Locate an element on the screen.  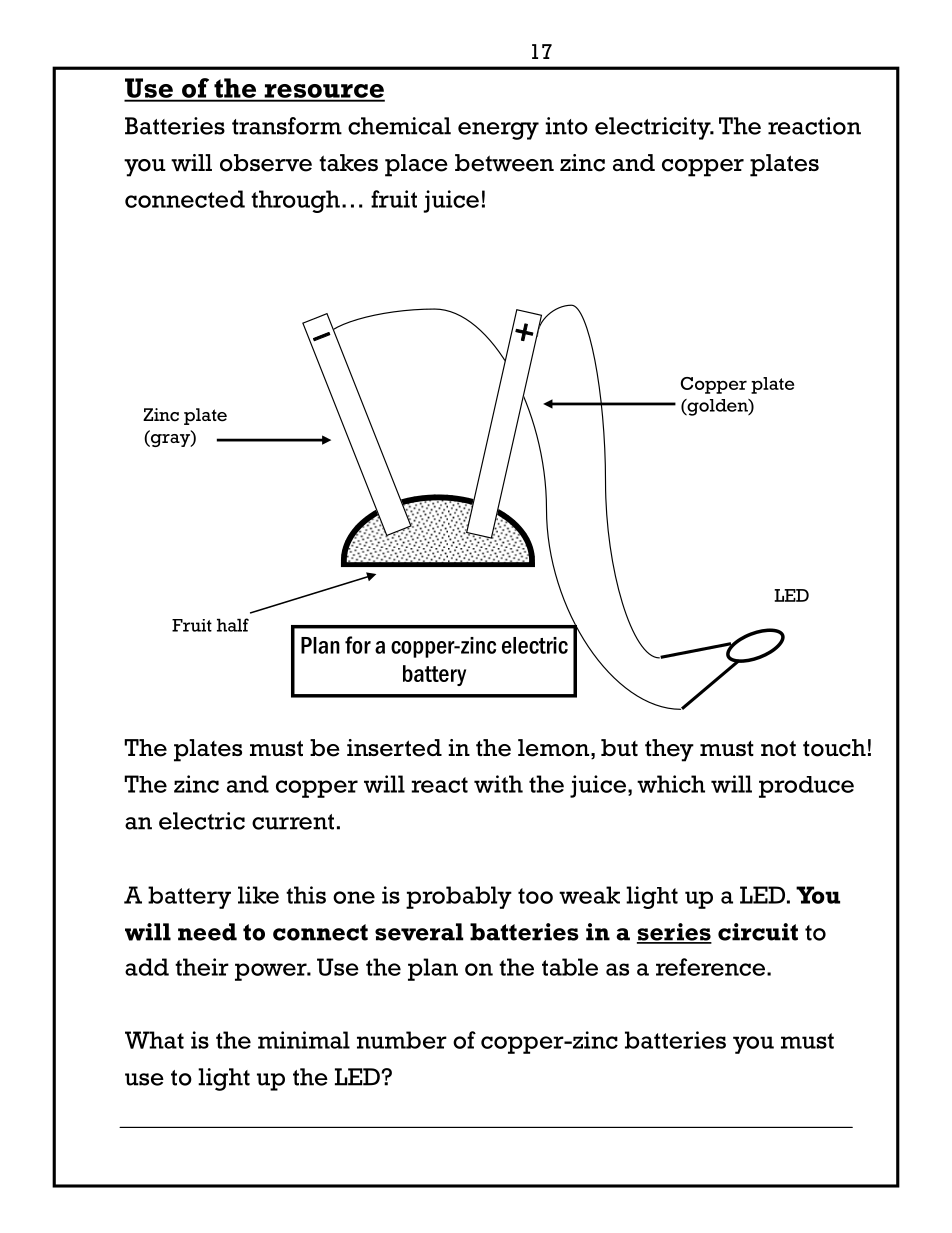
half is located at coordinates (233, 625).
